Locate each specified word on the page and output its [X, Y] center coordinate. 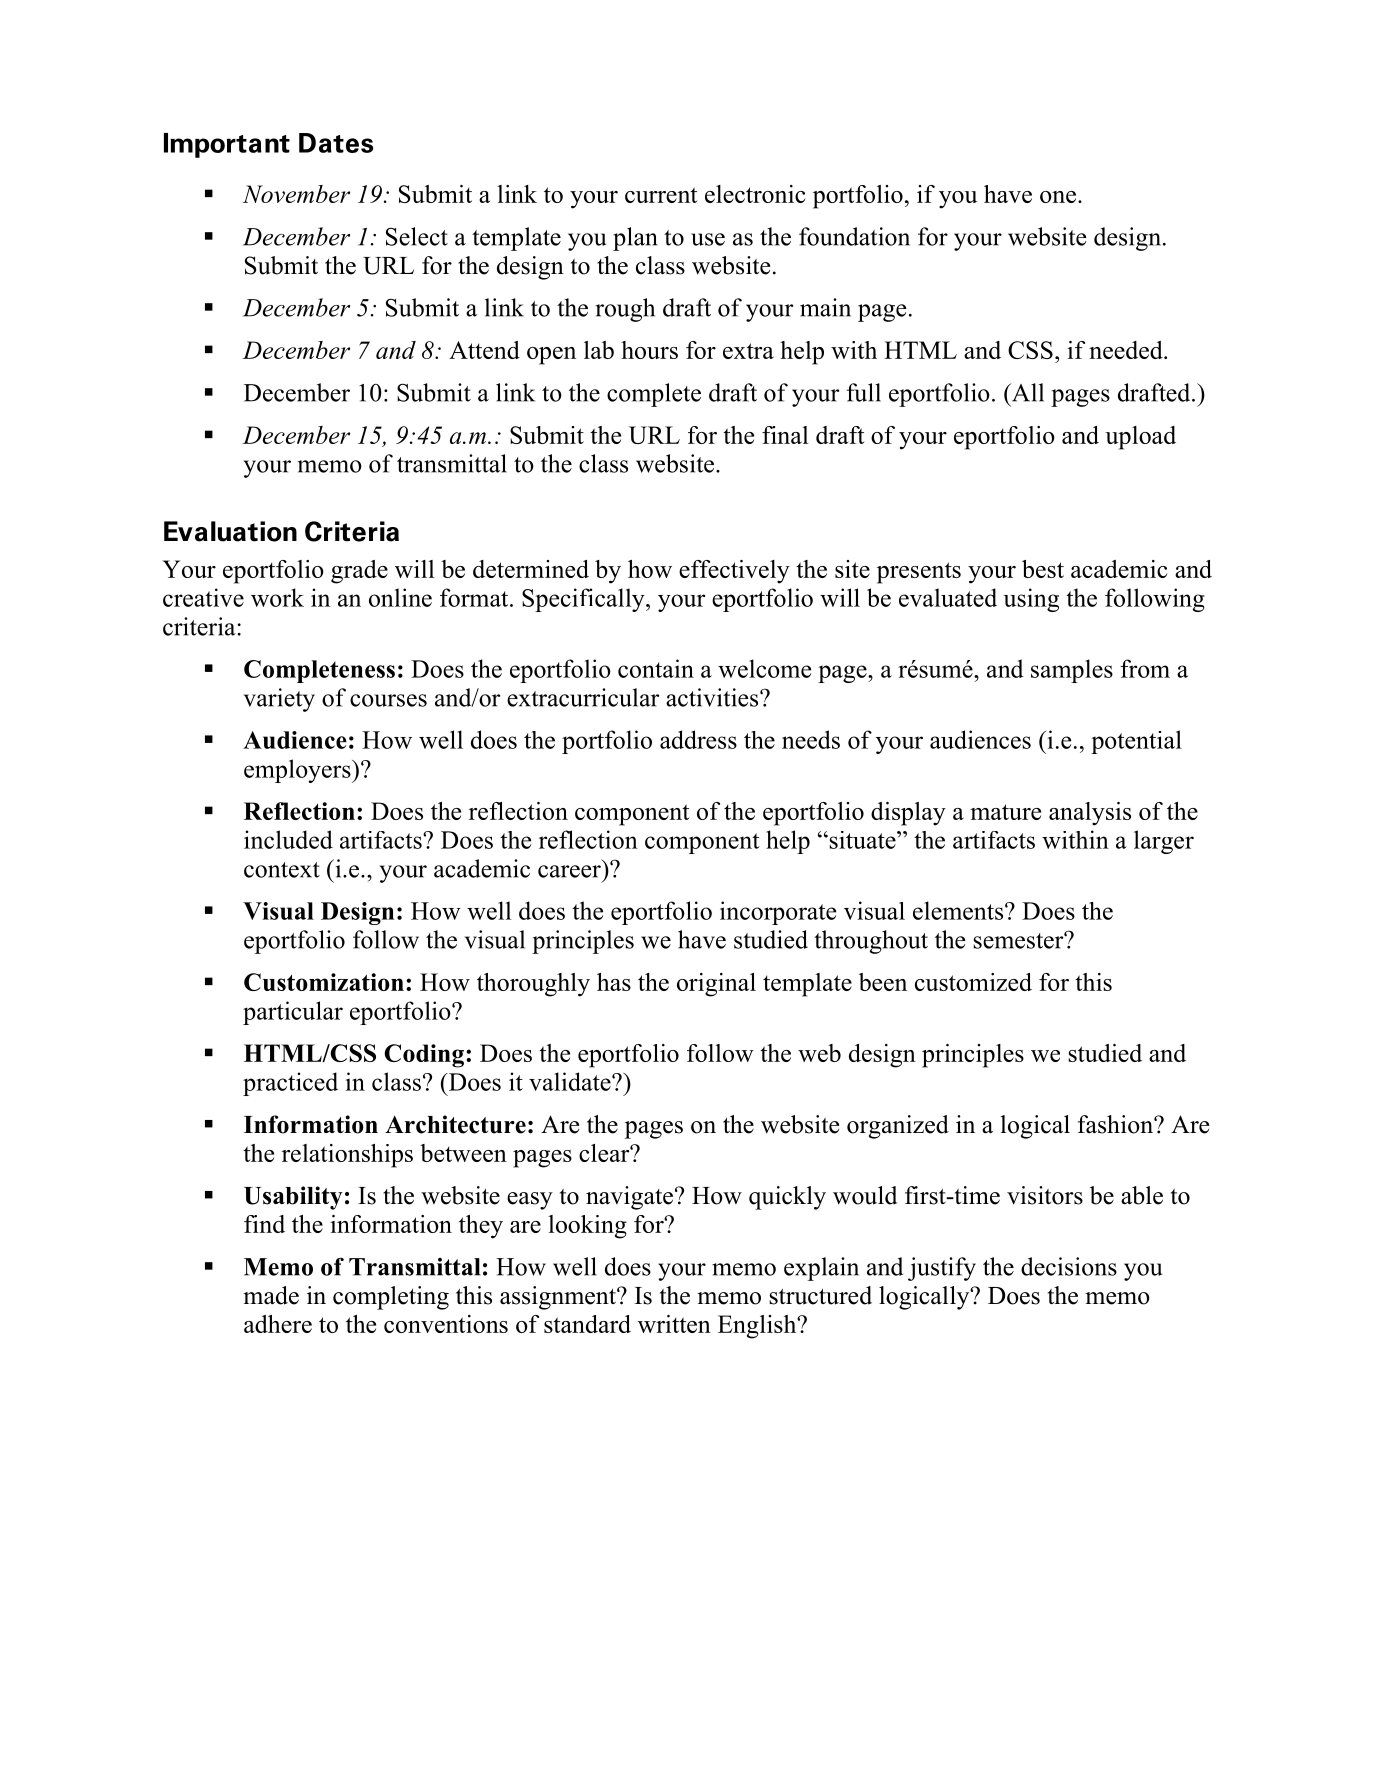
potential [1136, 742]
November [296, 194]
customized [973, 982]
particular [293, 1013]
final [785, 435]
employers [298, 771]
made [271, 1295]
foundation [854, 236]
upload [1140, 438]
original [716, 985]
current [661, 195]
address [698, 739]
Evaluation [230, 531]
